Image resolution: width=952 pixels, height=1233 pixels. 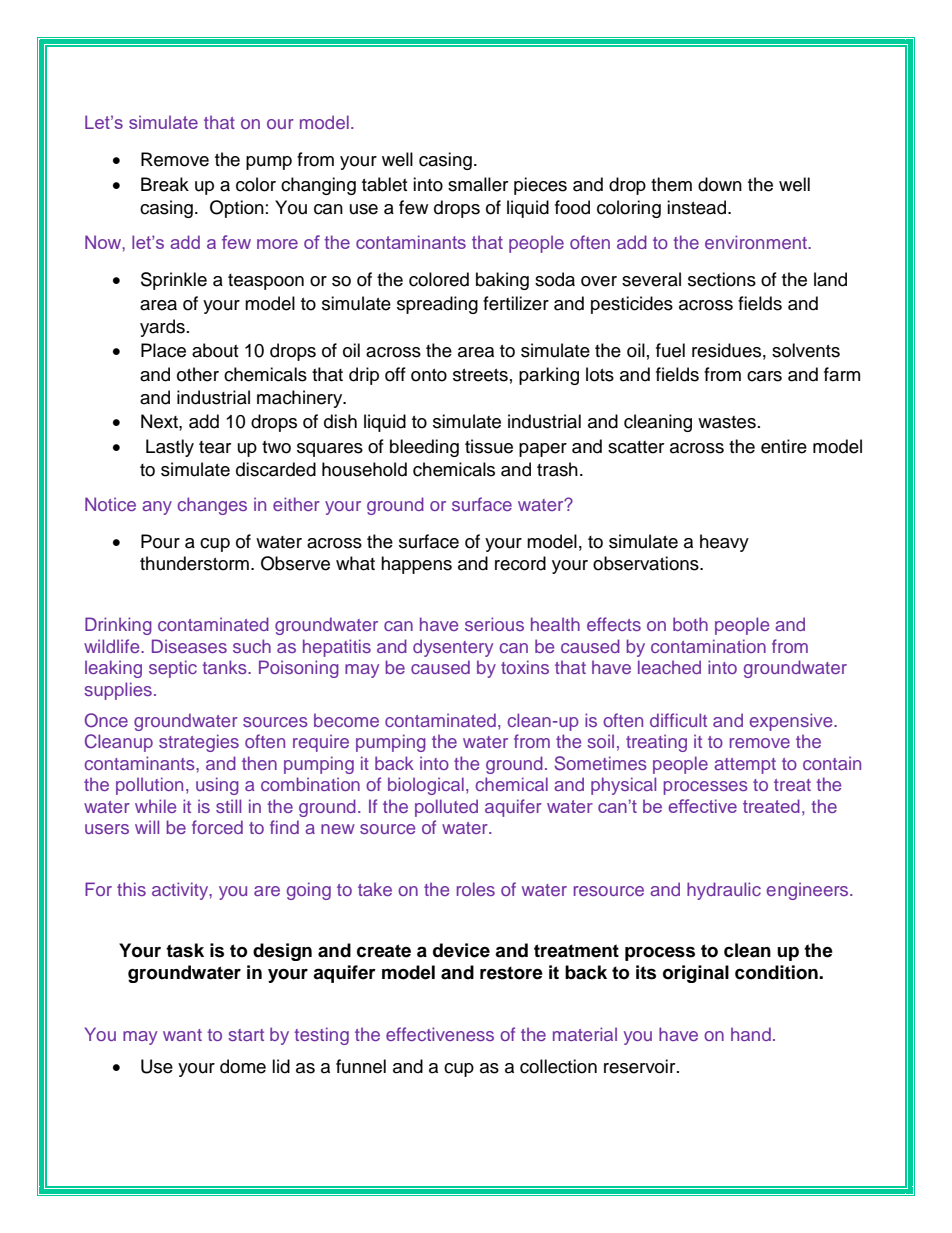 What do you see at coordinates (478, 184) in the screenshot?
I see `smaller` at bounding box center [478, 184].
